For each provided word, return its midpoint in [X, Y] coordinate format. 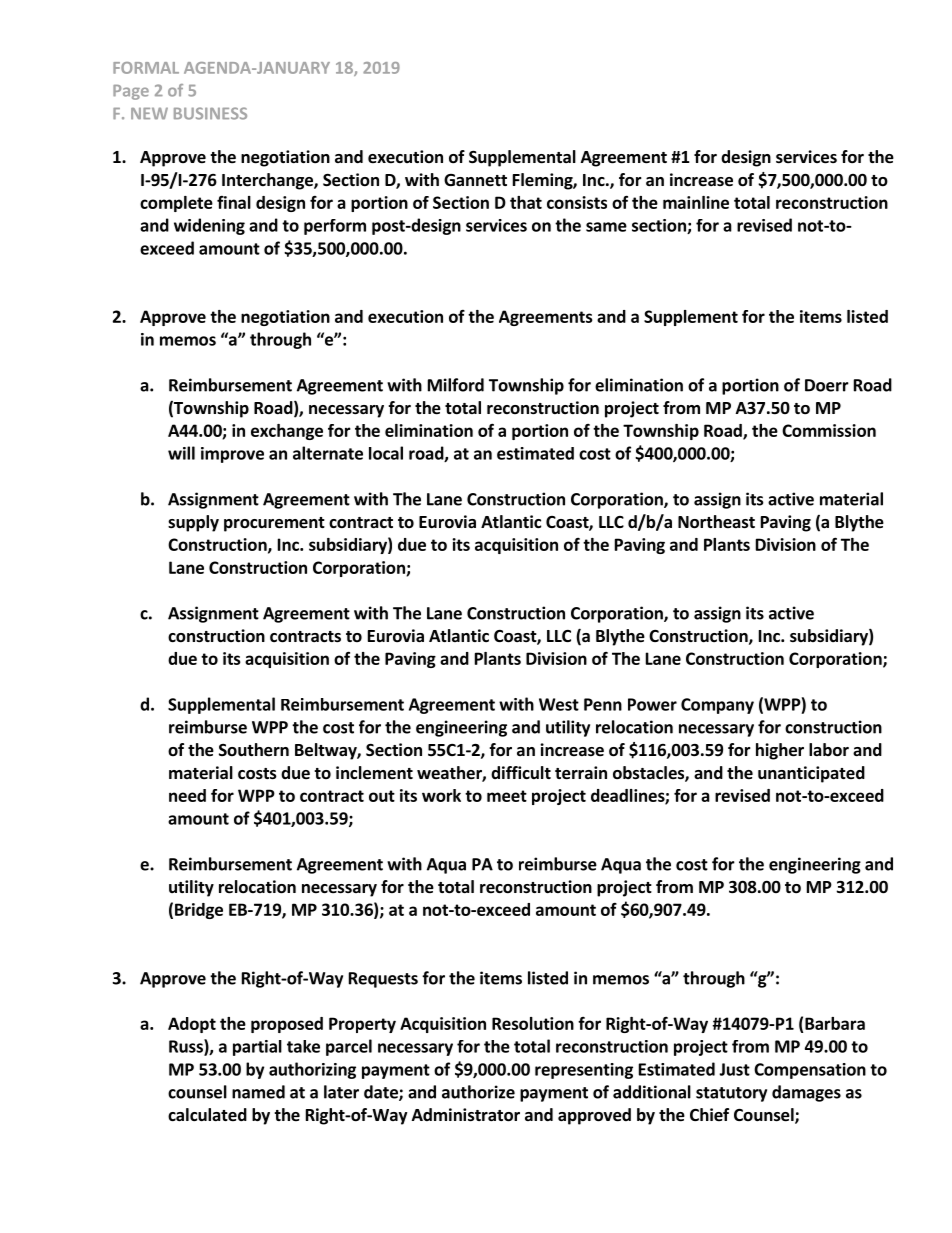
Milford [456, 385]
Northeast [716, 522]
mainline [696, 202]
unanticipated [811, 774]
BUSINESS [210, 113]
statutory [731, 1094]
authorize [478, 1092]
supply [193, 523]
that [526, 202]
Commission [829, 430]
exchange [287, 432]
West [559, 704]
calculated [207, 1115]
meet [507, 796]
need [187, 795]
